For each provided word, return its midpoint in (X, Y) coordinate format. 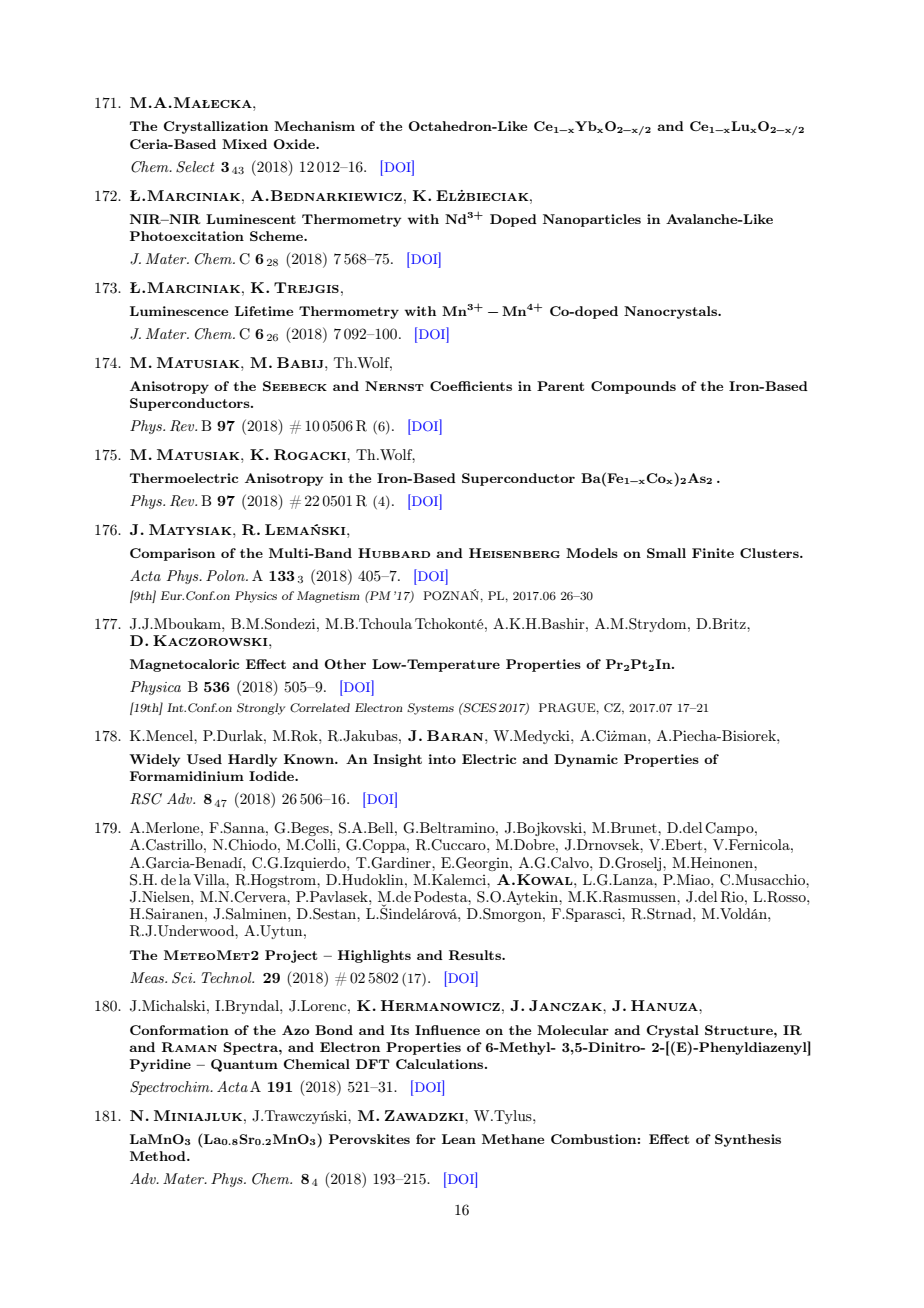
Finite (713, 553)
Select (195, 167)
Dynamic (586, 760)
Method (159, 1156)
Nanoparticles (592, 220)
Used (204, 759)
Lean (459, 1139)
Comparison (172, 554)
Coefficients (471, 386)
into (442, 759)
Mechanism (314, 126)
